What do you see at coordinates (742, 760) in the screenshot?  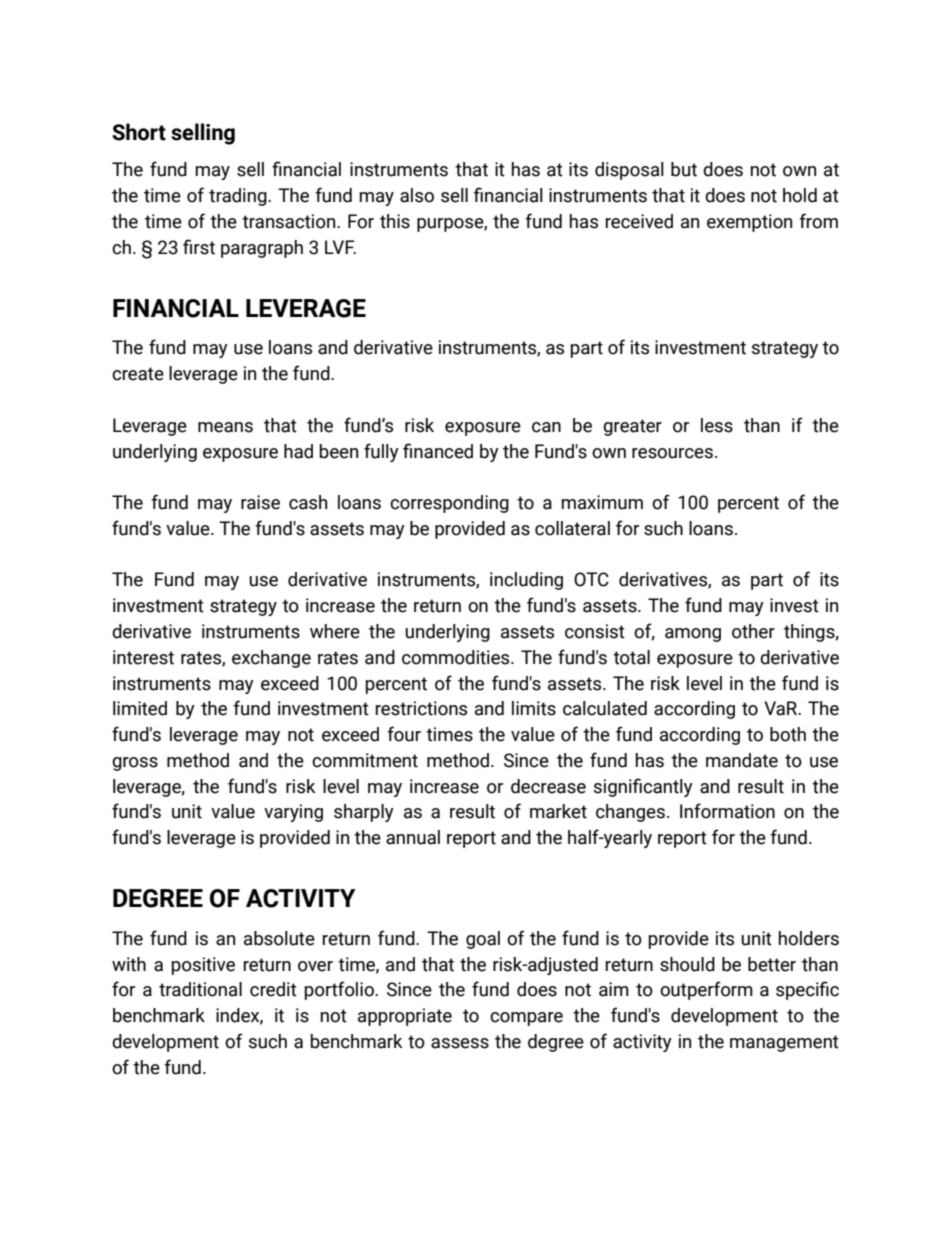 I see `mandate` at bounding box center [742, 760].
